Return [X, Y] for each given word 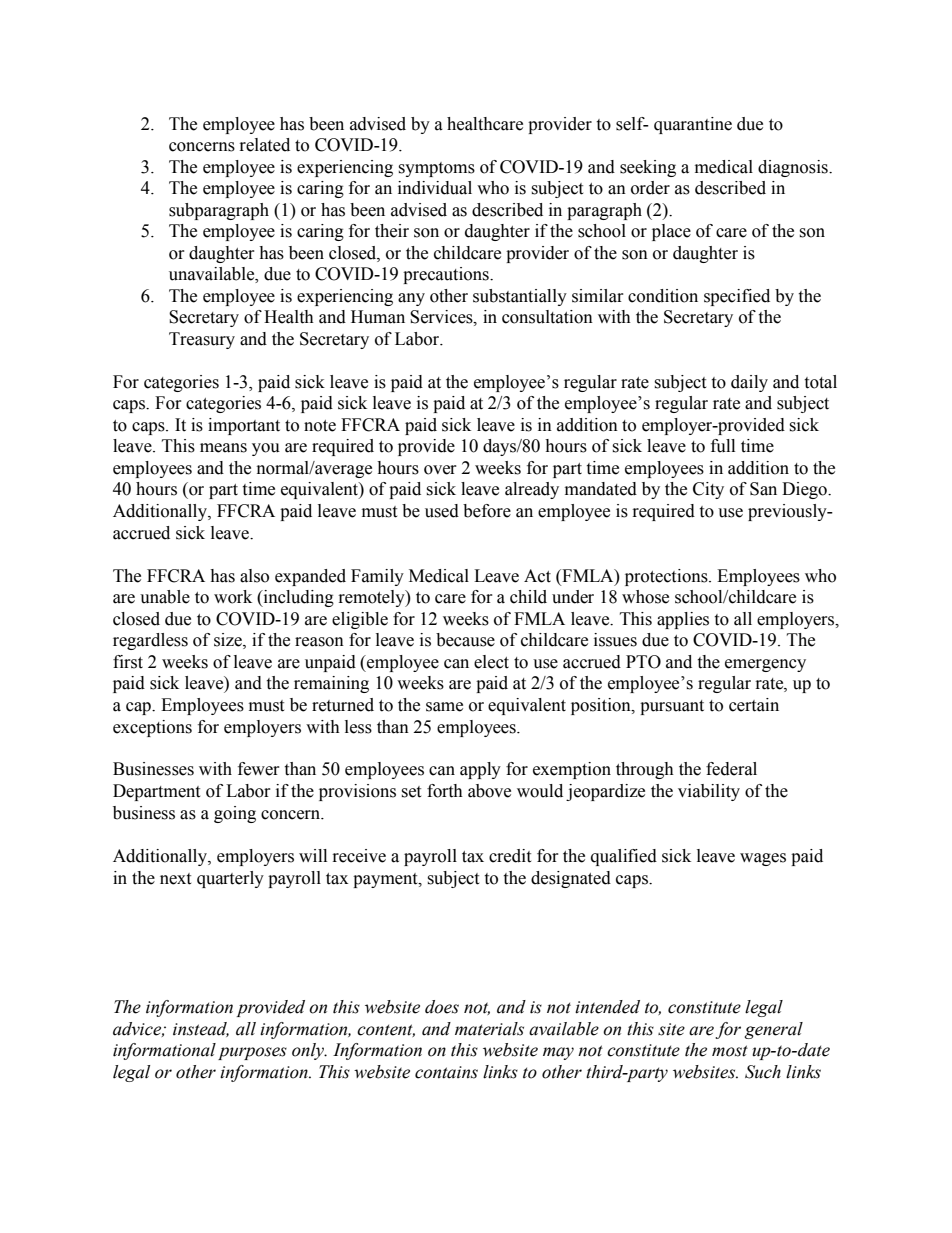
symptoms [436, 169]
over [440, 470]
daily [749, 383]
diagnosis [794, 168]
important [244, 426]
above [489, 791]
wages [763, 859]
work [233, 597]
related [265, 145]
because [465, 640]
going [235, 814]
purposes [252, 1053]
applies [683, 620]
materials [489, 1029]
